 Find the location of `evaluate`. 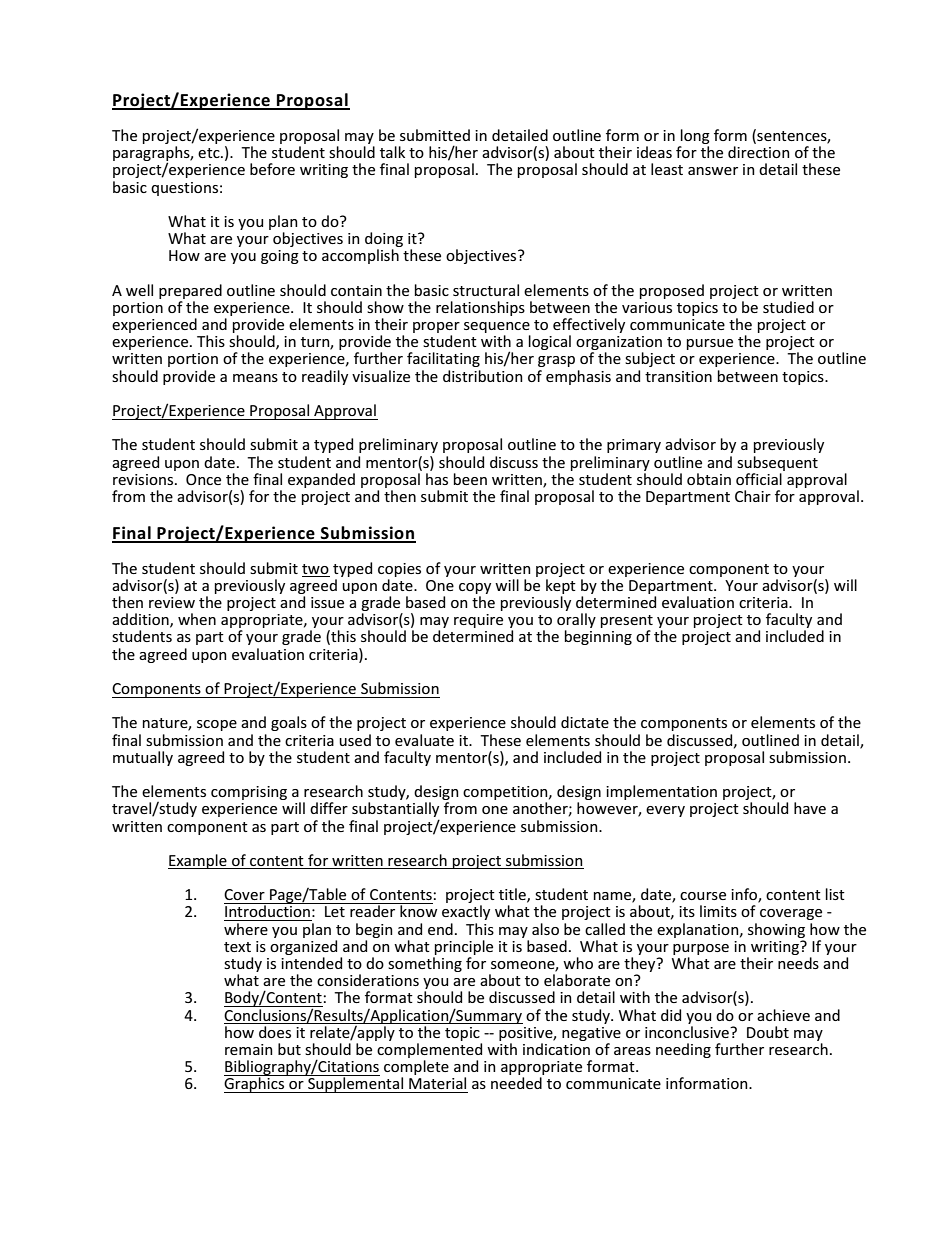

evaluate is located at coordinates (424, 740).
